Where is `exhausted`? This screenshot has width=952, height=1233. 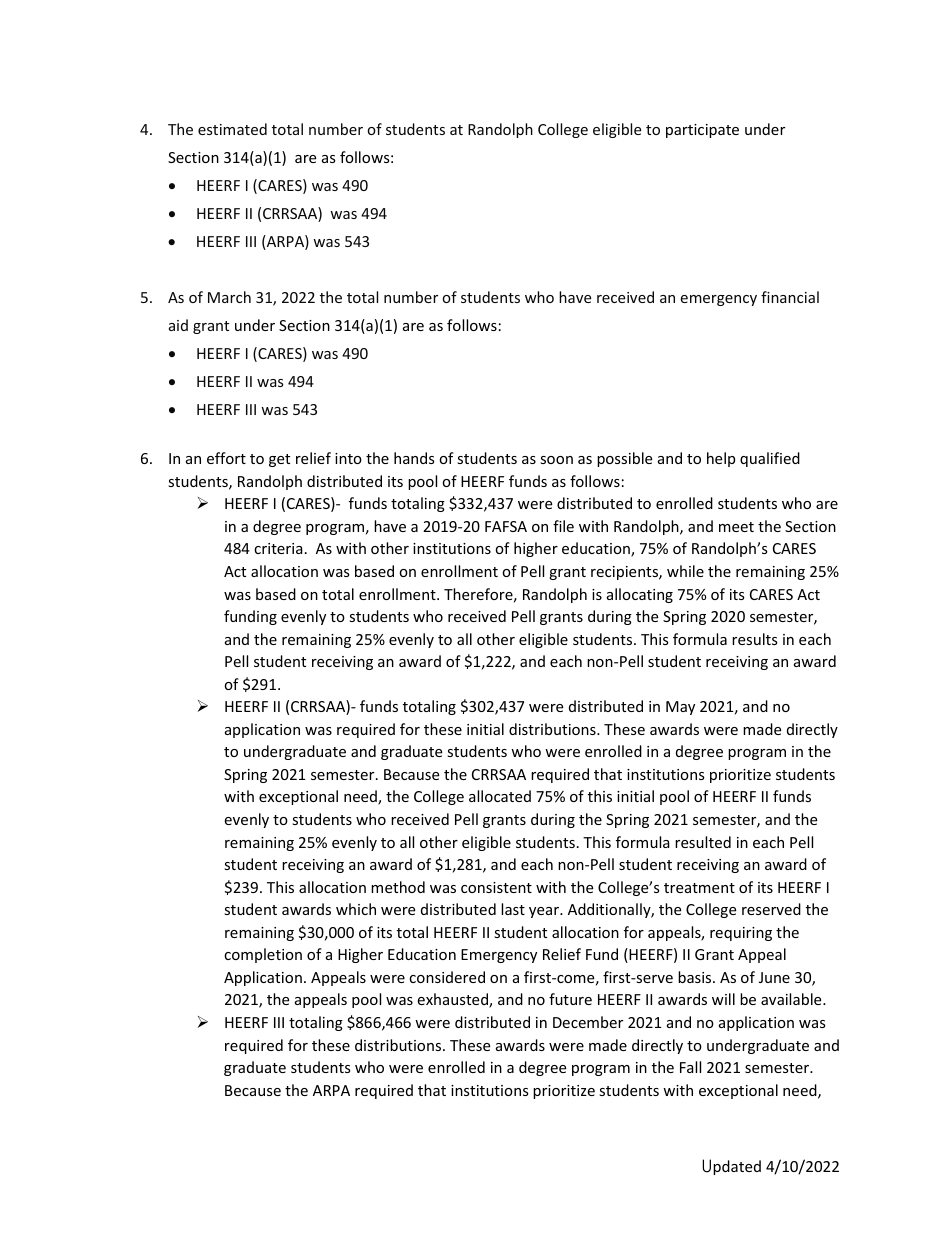
exhausted is located at coordinates (453, 1000).
